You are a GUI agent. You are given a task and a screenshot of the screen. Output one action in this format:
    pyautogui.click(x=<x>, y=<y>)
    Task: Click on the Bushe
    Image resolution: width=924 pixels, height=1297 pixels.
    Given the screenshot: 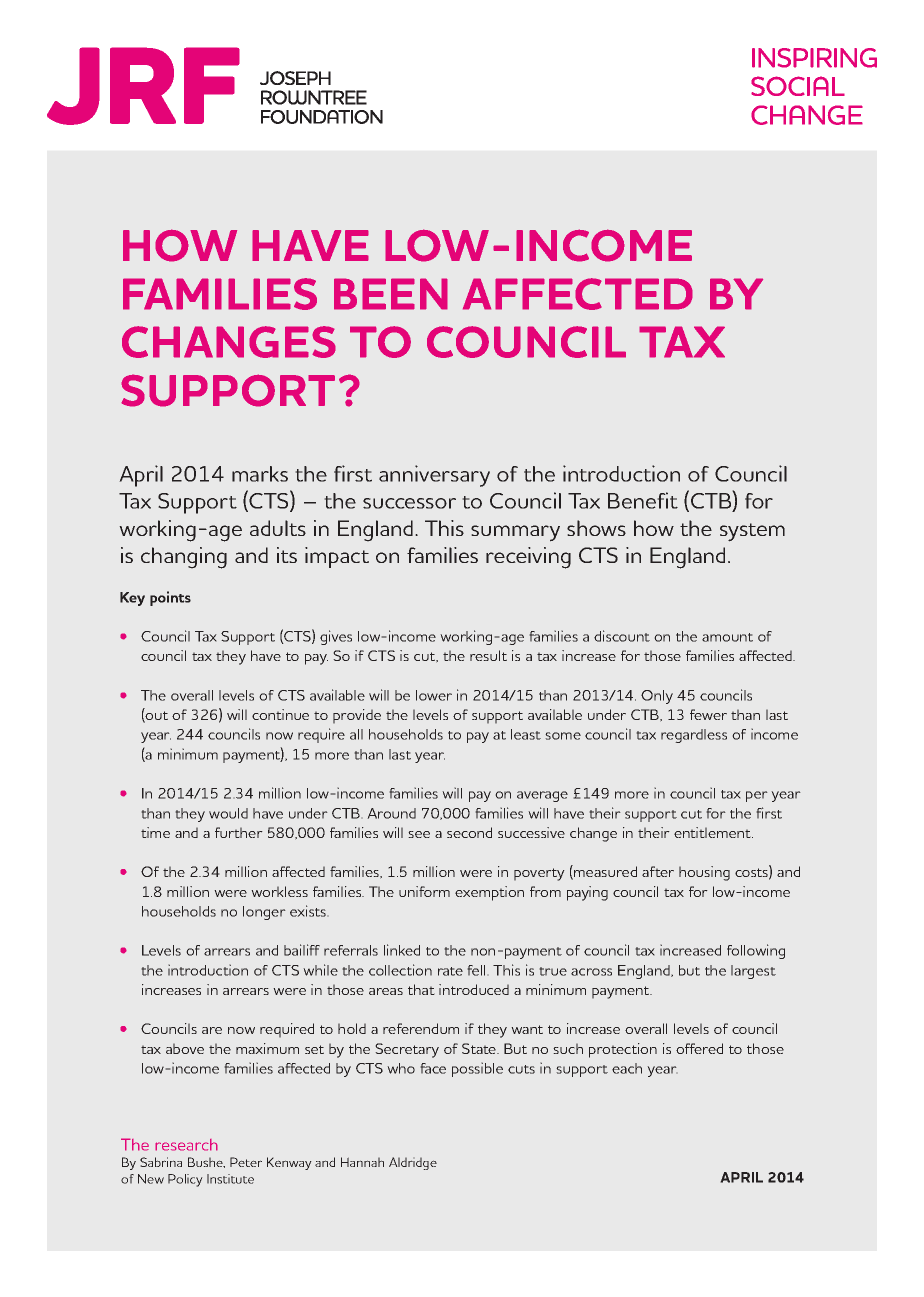 What is the action you would take?
    pyautogui.click(x=206, y=1162)
